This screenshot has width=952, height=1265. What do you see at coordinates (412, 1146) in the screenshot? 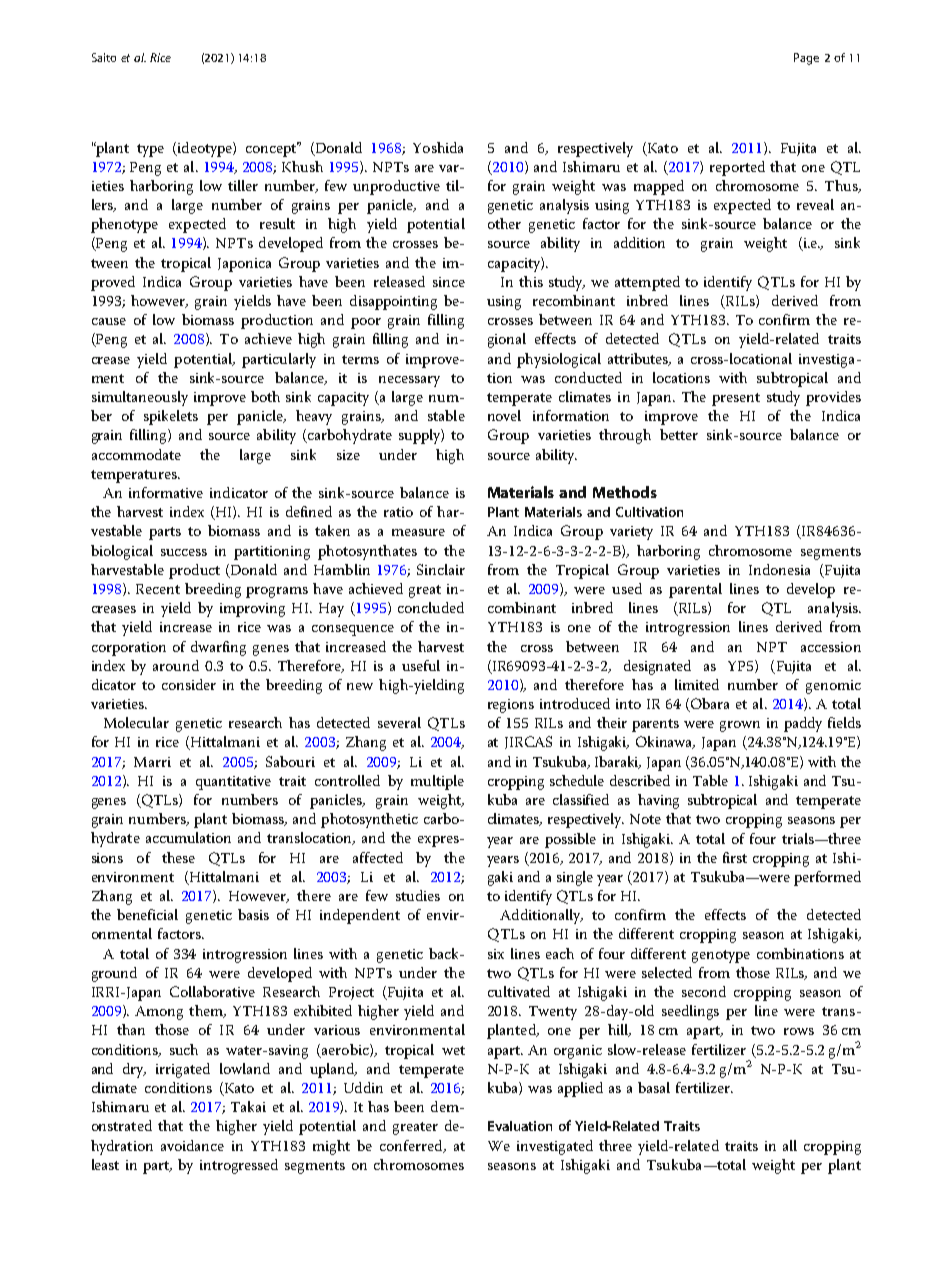
I see `conferred` at bounding box center [412, 1146].
